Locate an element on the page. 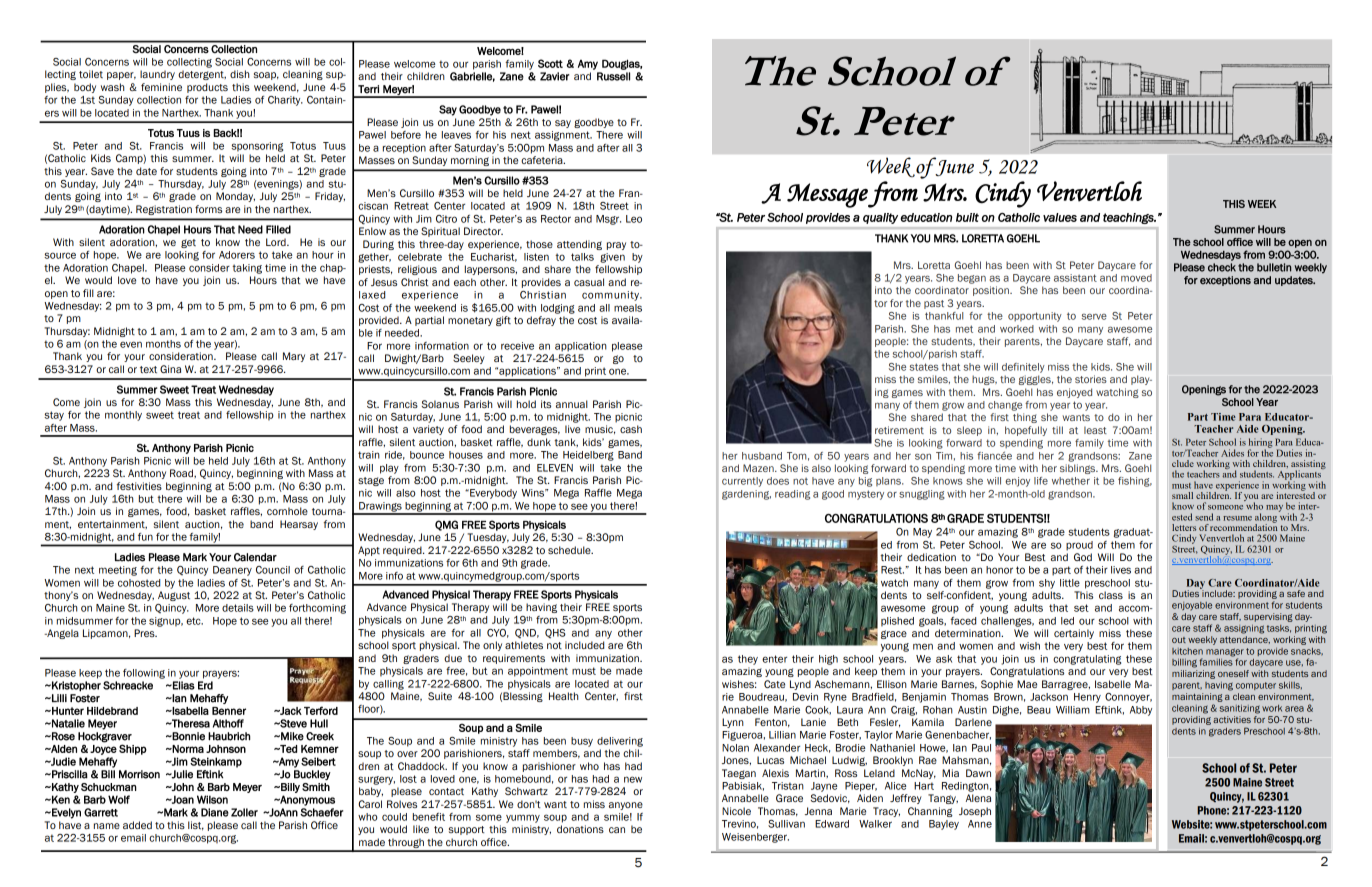 Image resolution: width=1372 pixels, height=887 pixels. Russell is located at coordinates (613, 76).
